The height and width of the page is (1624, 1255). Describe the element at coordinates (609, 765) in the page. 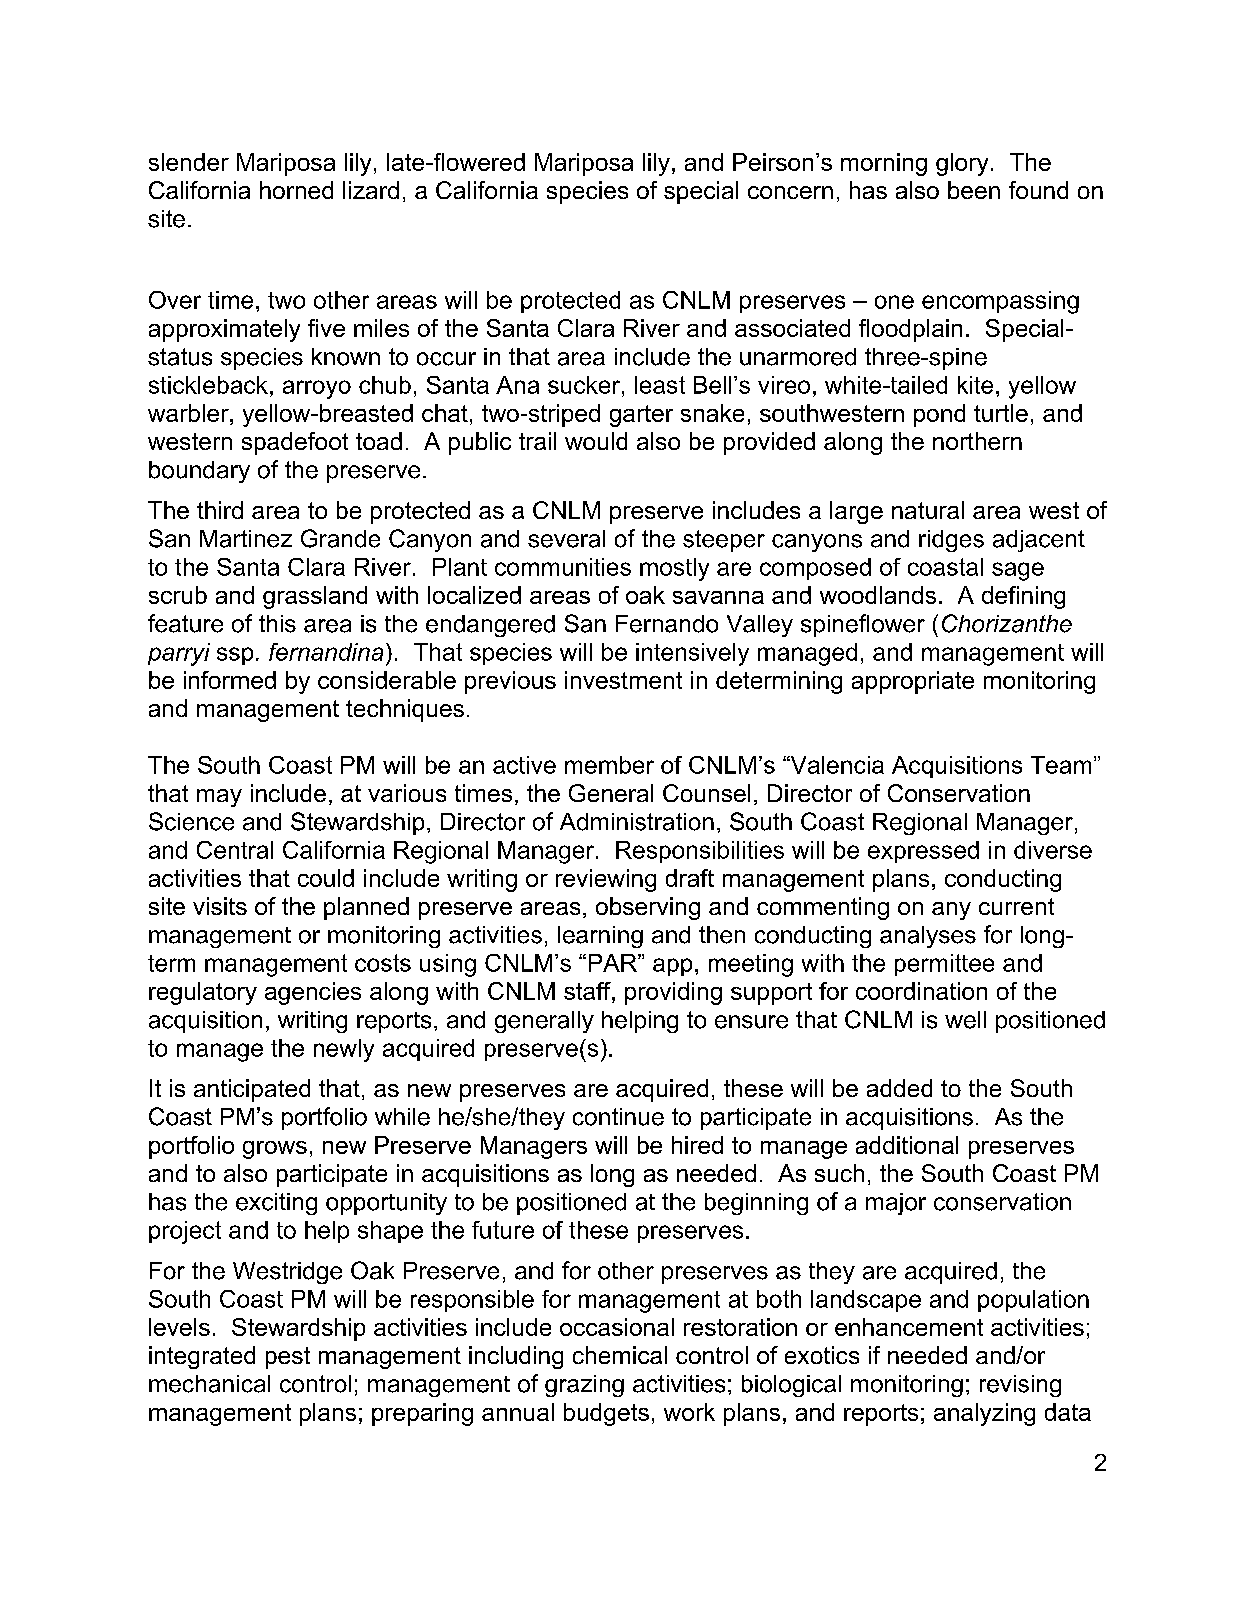

I see `member` at that location.
